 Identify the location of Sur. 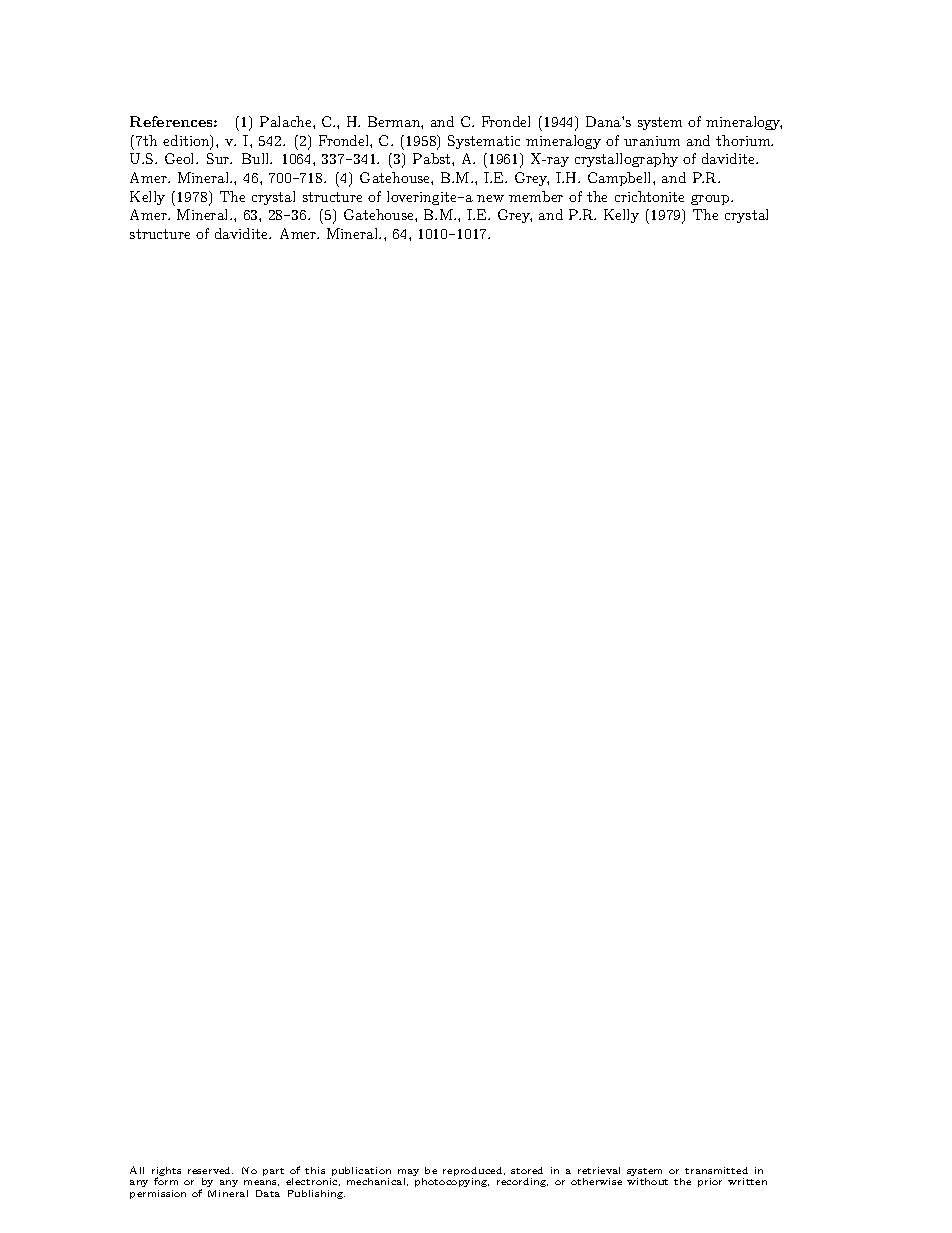
(219, 158).
